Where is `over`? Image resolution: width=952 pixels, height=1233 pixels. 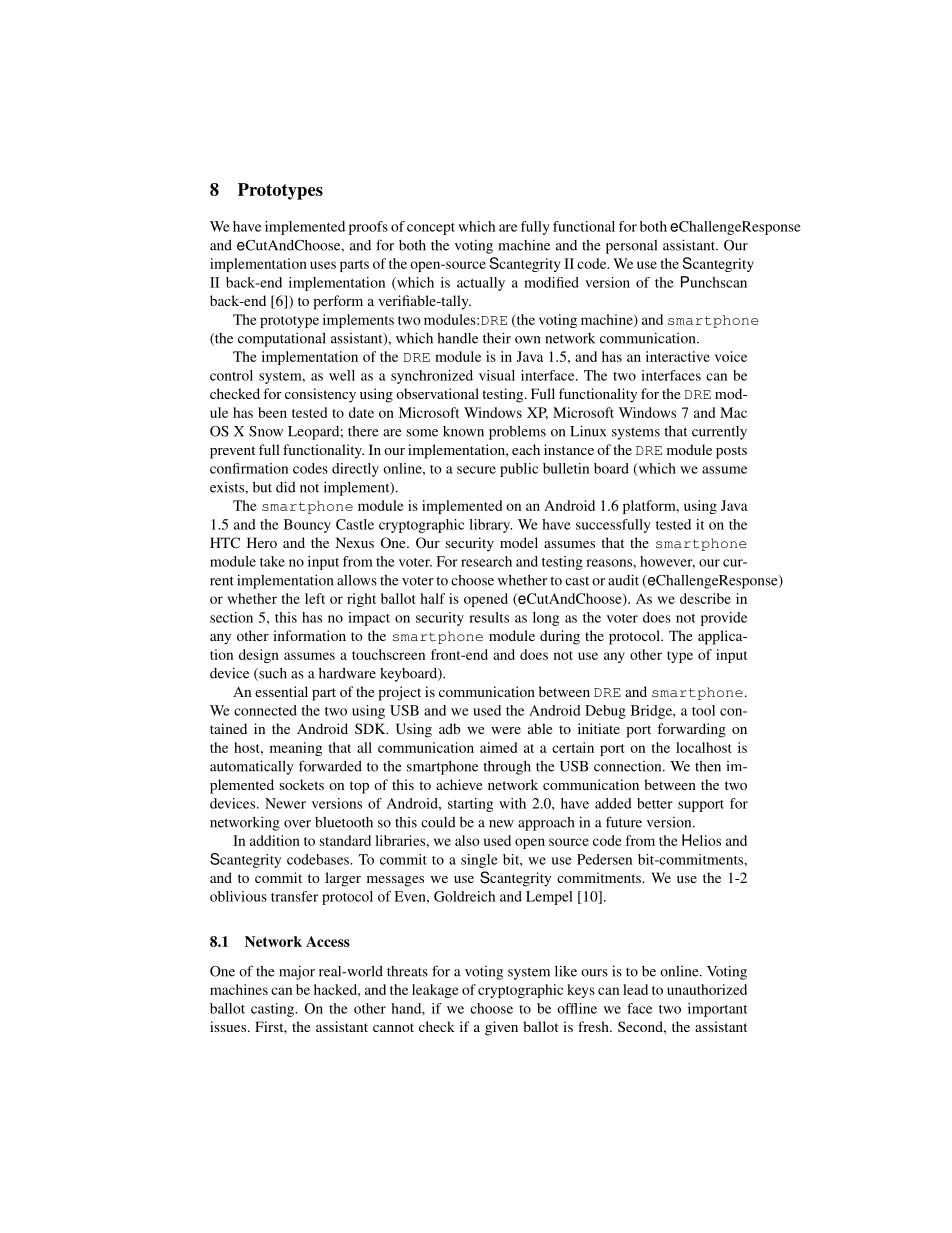
over is located at coordinates (297, 824).
